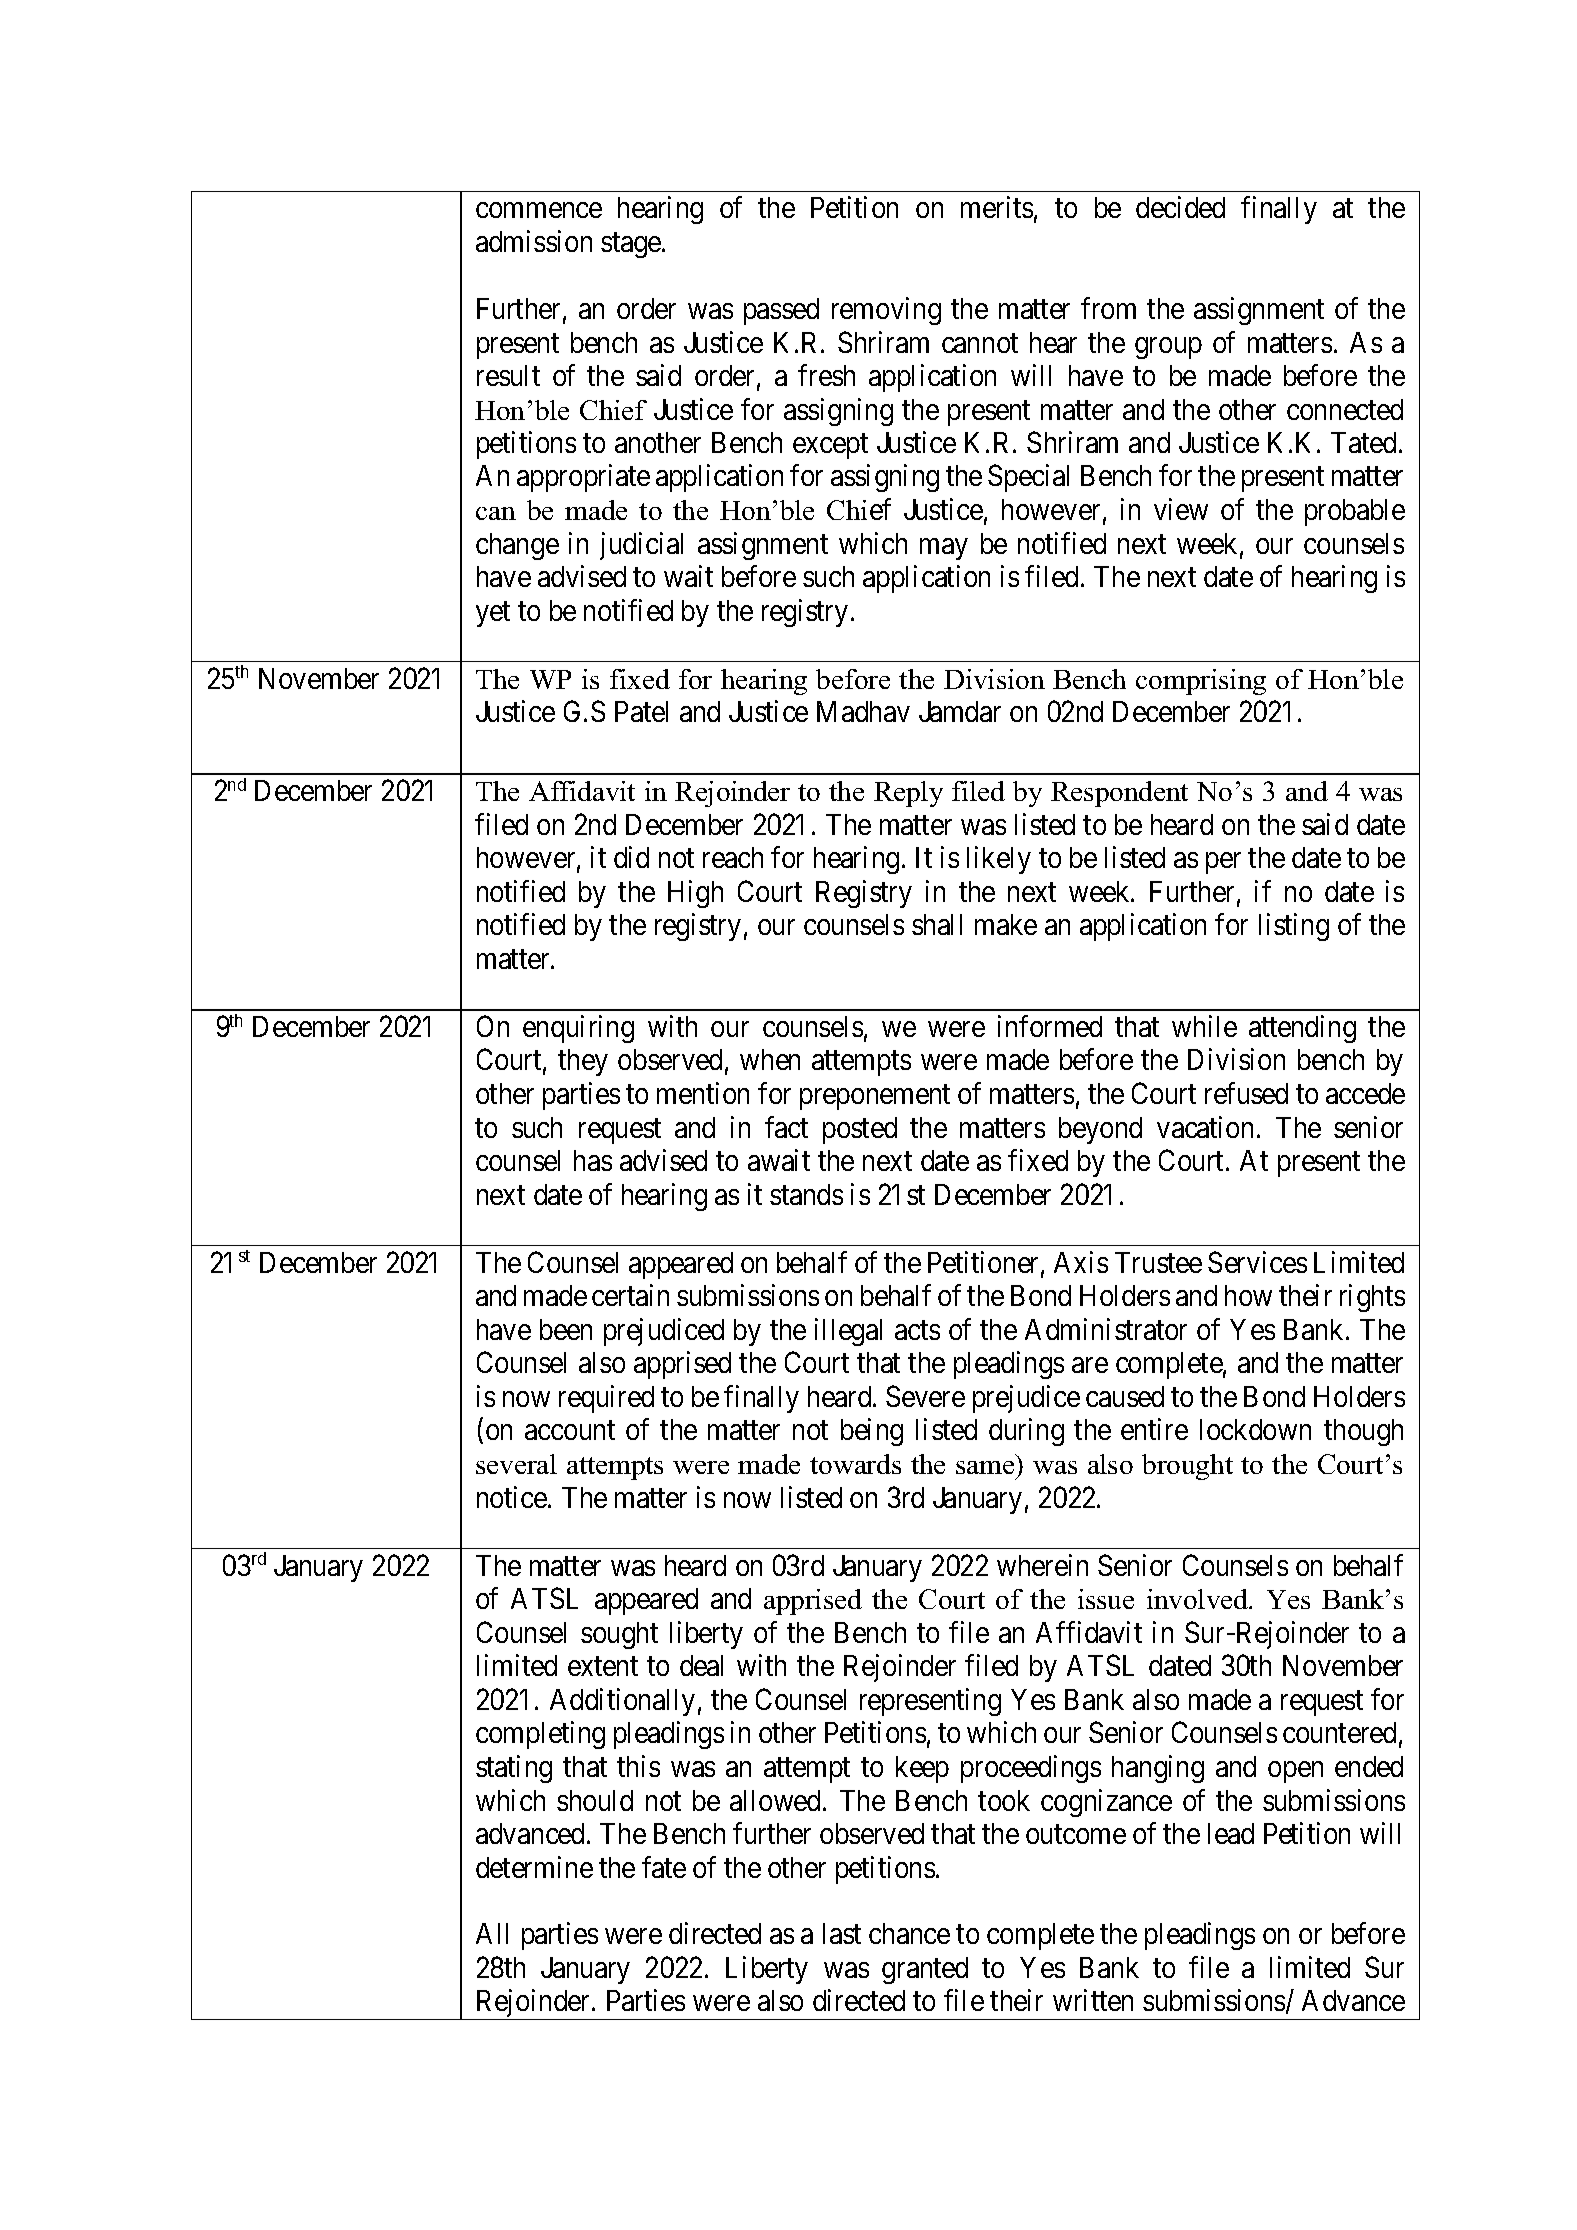  Describe the element at coordinates (917, 1330) in the page. I see `acts` at that location.
